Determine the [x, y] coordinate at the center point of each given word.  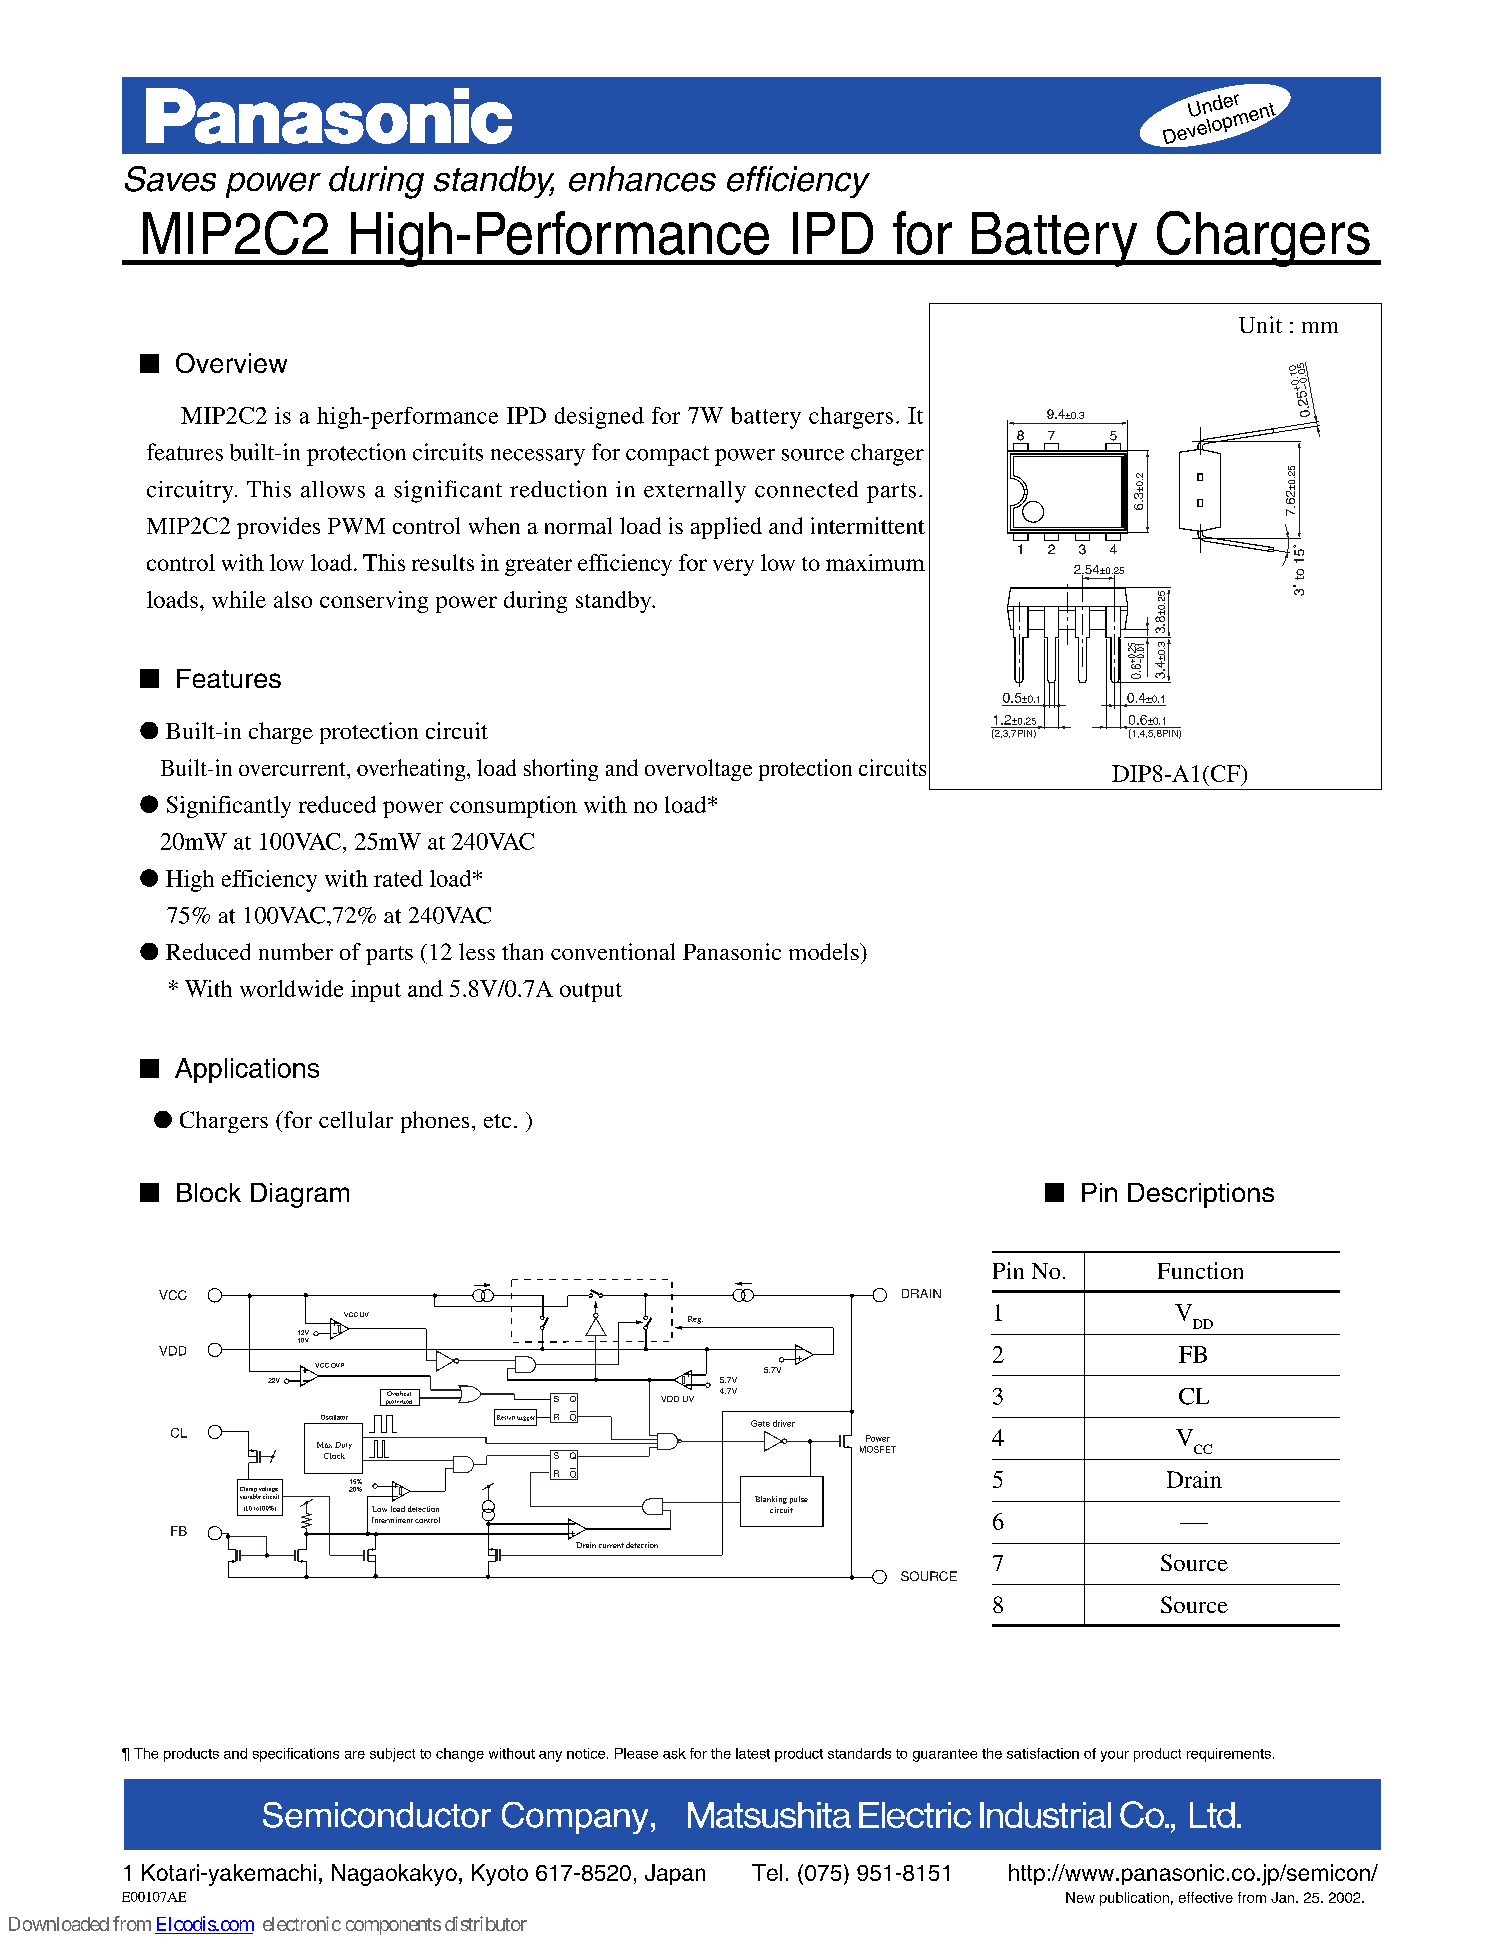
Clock [334, 1456]
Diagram [300, 1195]
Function [1200, 1270]
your [1115, 1756]
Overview [231, 363]
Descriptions [1201, 1195]
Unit [1260, 324]
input [376, 991]
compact [667, 456]
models [825, 951]
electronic [302, 1923]
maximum [875, 562]
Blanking [771, 1500]
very [733, 567]
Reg [695, 1320]
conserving [374, 602]
